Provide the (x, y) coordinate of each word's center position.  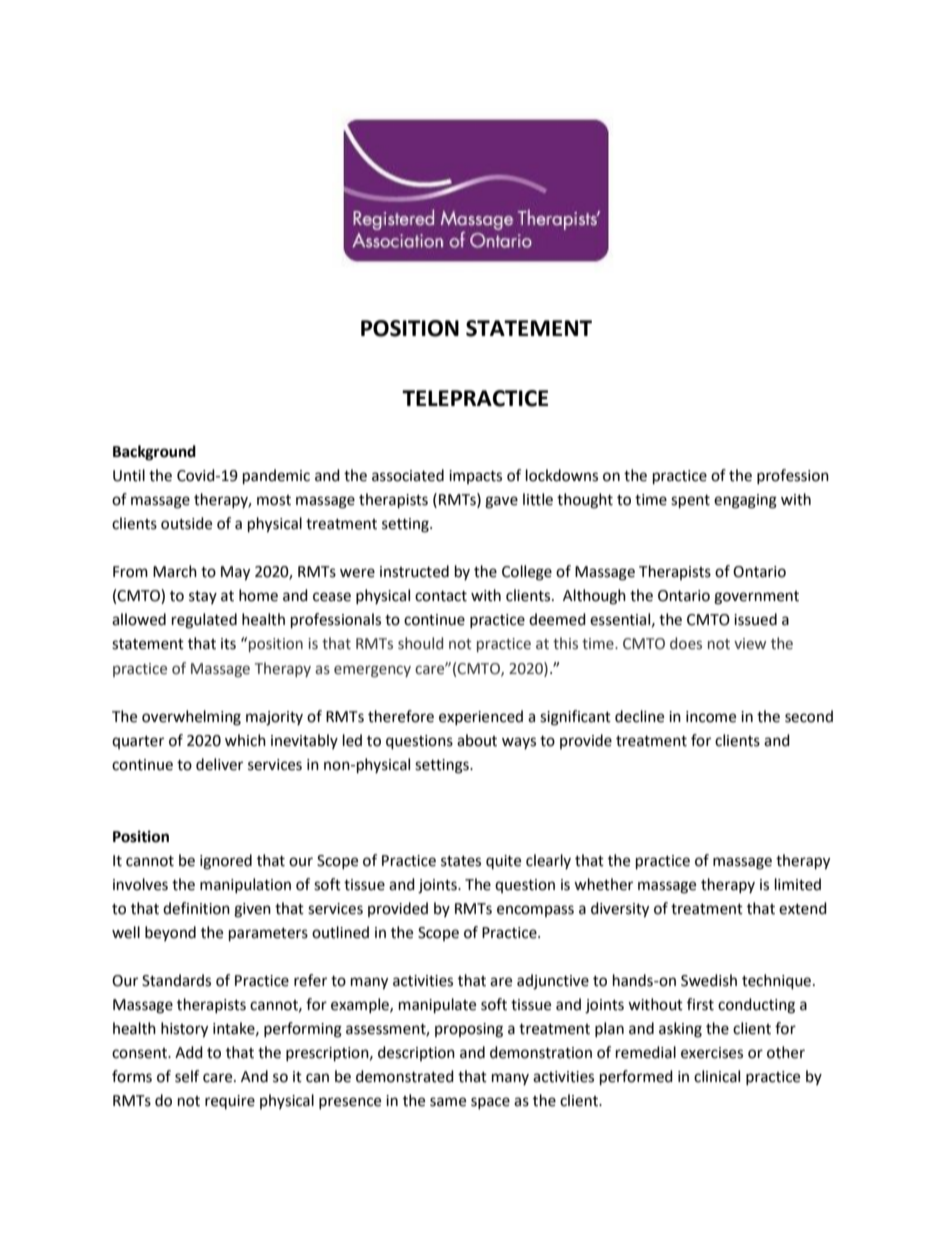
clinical (717, 1076)
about (477, 740)
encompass (535, 911)
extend (803, 908)
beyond (170, 933)
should (420, 643)
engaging (745, 501)
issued (755, 619)
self (187, 1076)
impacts (475, 477)
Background (154, 453)
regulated (204, 621)
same (448, 1102)
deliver (219, 764)
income (711, 717)
